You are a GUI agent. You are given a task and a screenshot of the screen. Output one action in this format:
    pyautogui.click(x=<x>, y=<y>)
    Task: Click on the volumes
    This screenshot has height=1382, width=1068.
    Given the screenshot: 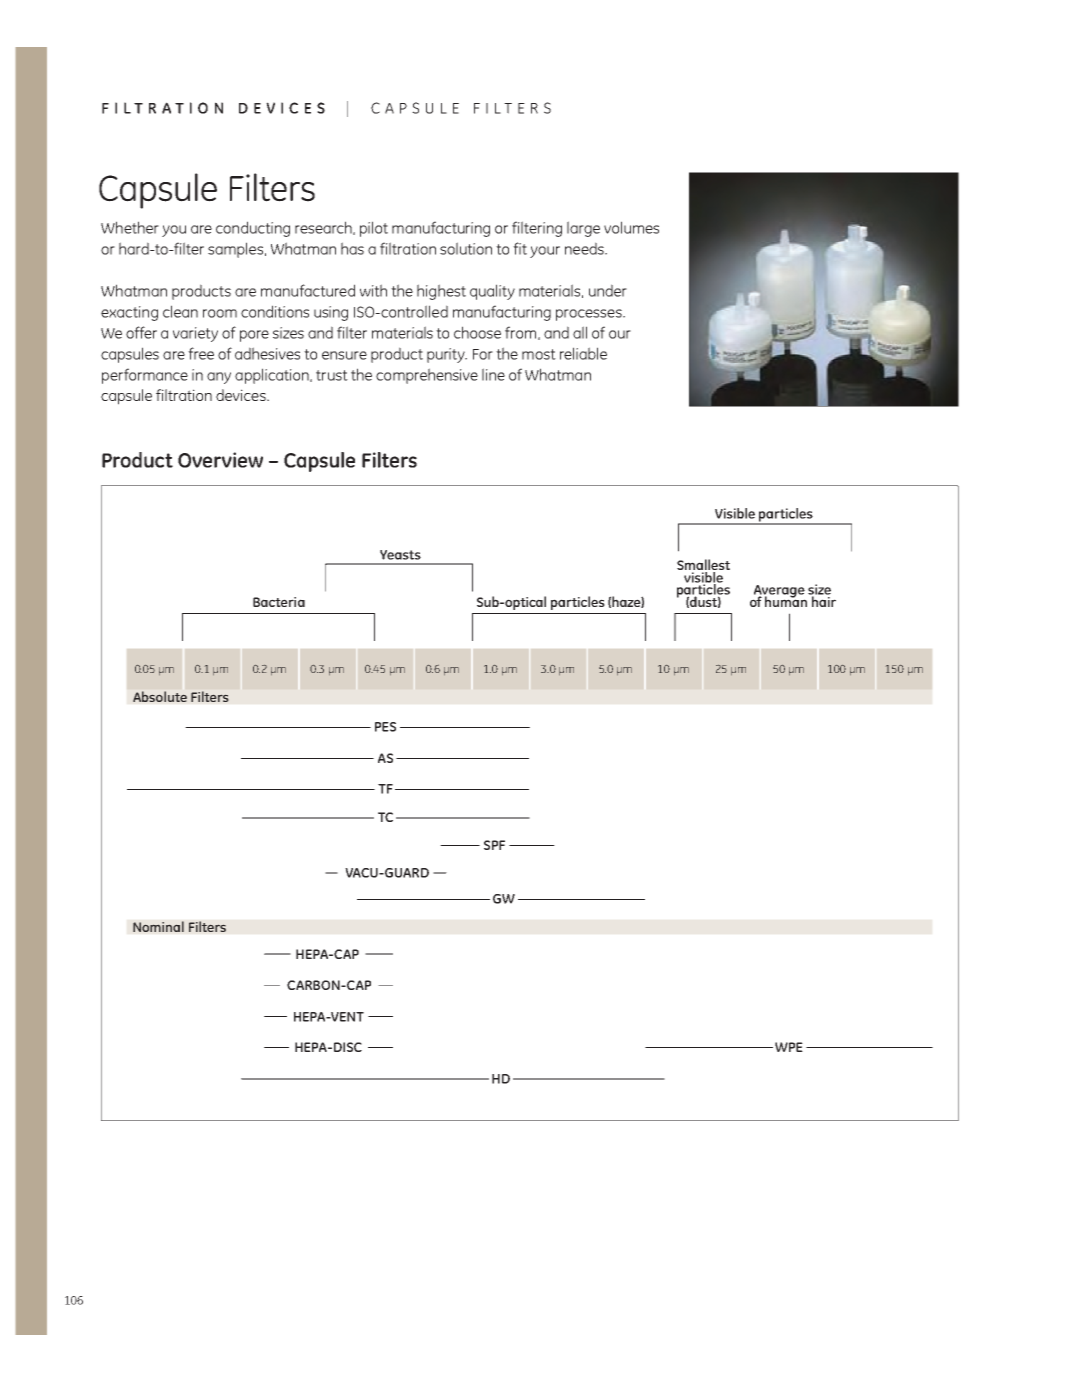 What is the action you would take?
    pyautogui.click(x=631, y=227)
